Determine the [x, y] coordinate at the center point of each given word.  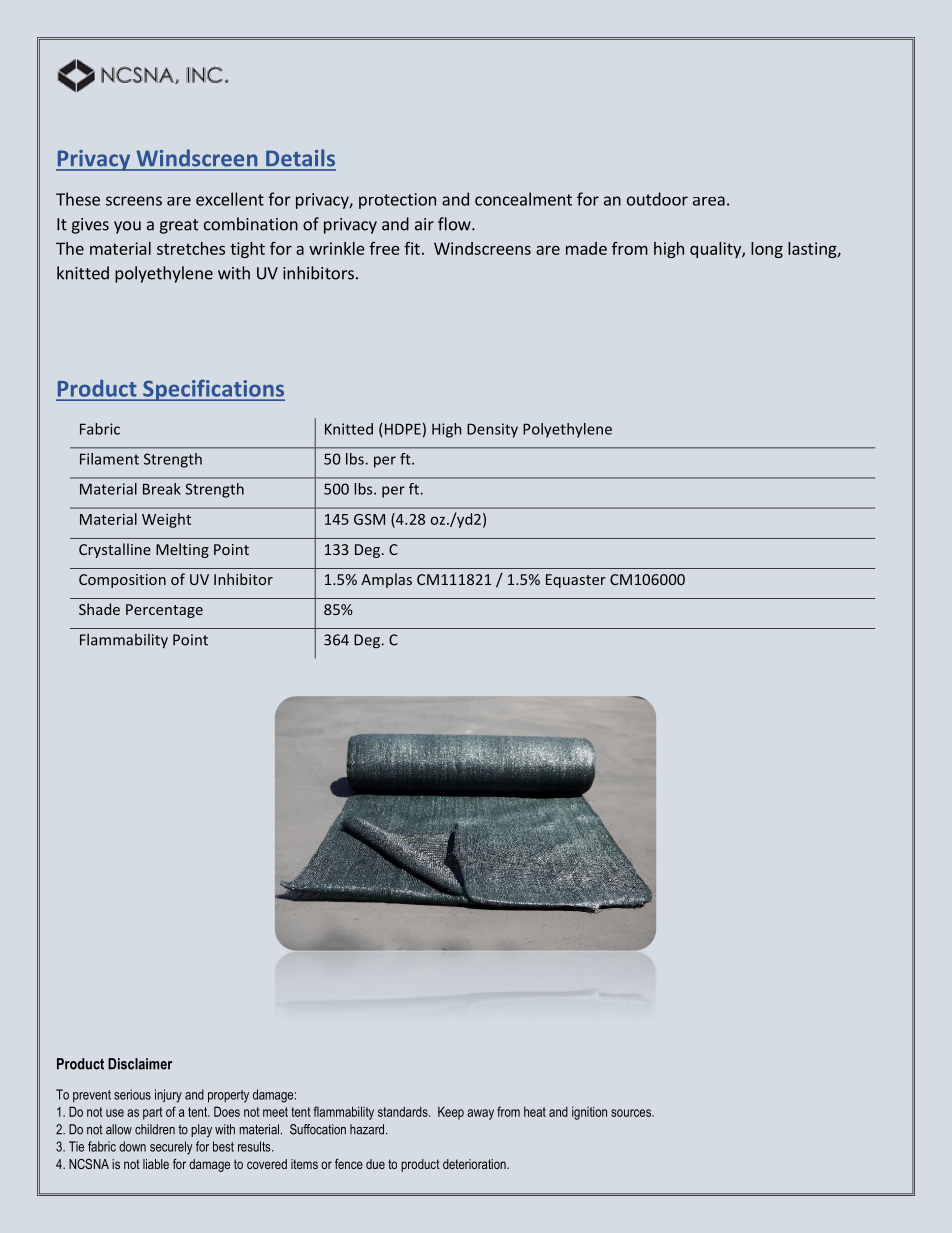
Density [492, 430]
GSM [369, 519]
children [155, 1129]
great [179, 226]
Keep [451, 1113]
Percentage [164, 611]
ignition [589, 1113]
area [709, 201]
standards [404, 1111]
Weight [166, 520]
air [424, 224]
